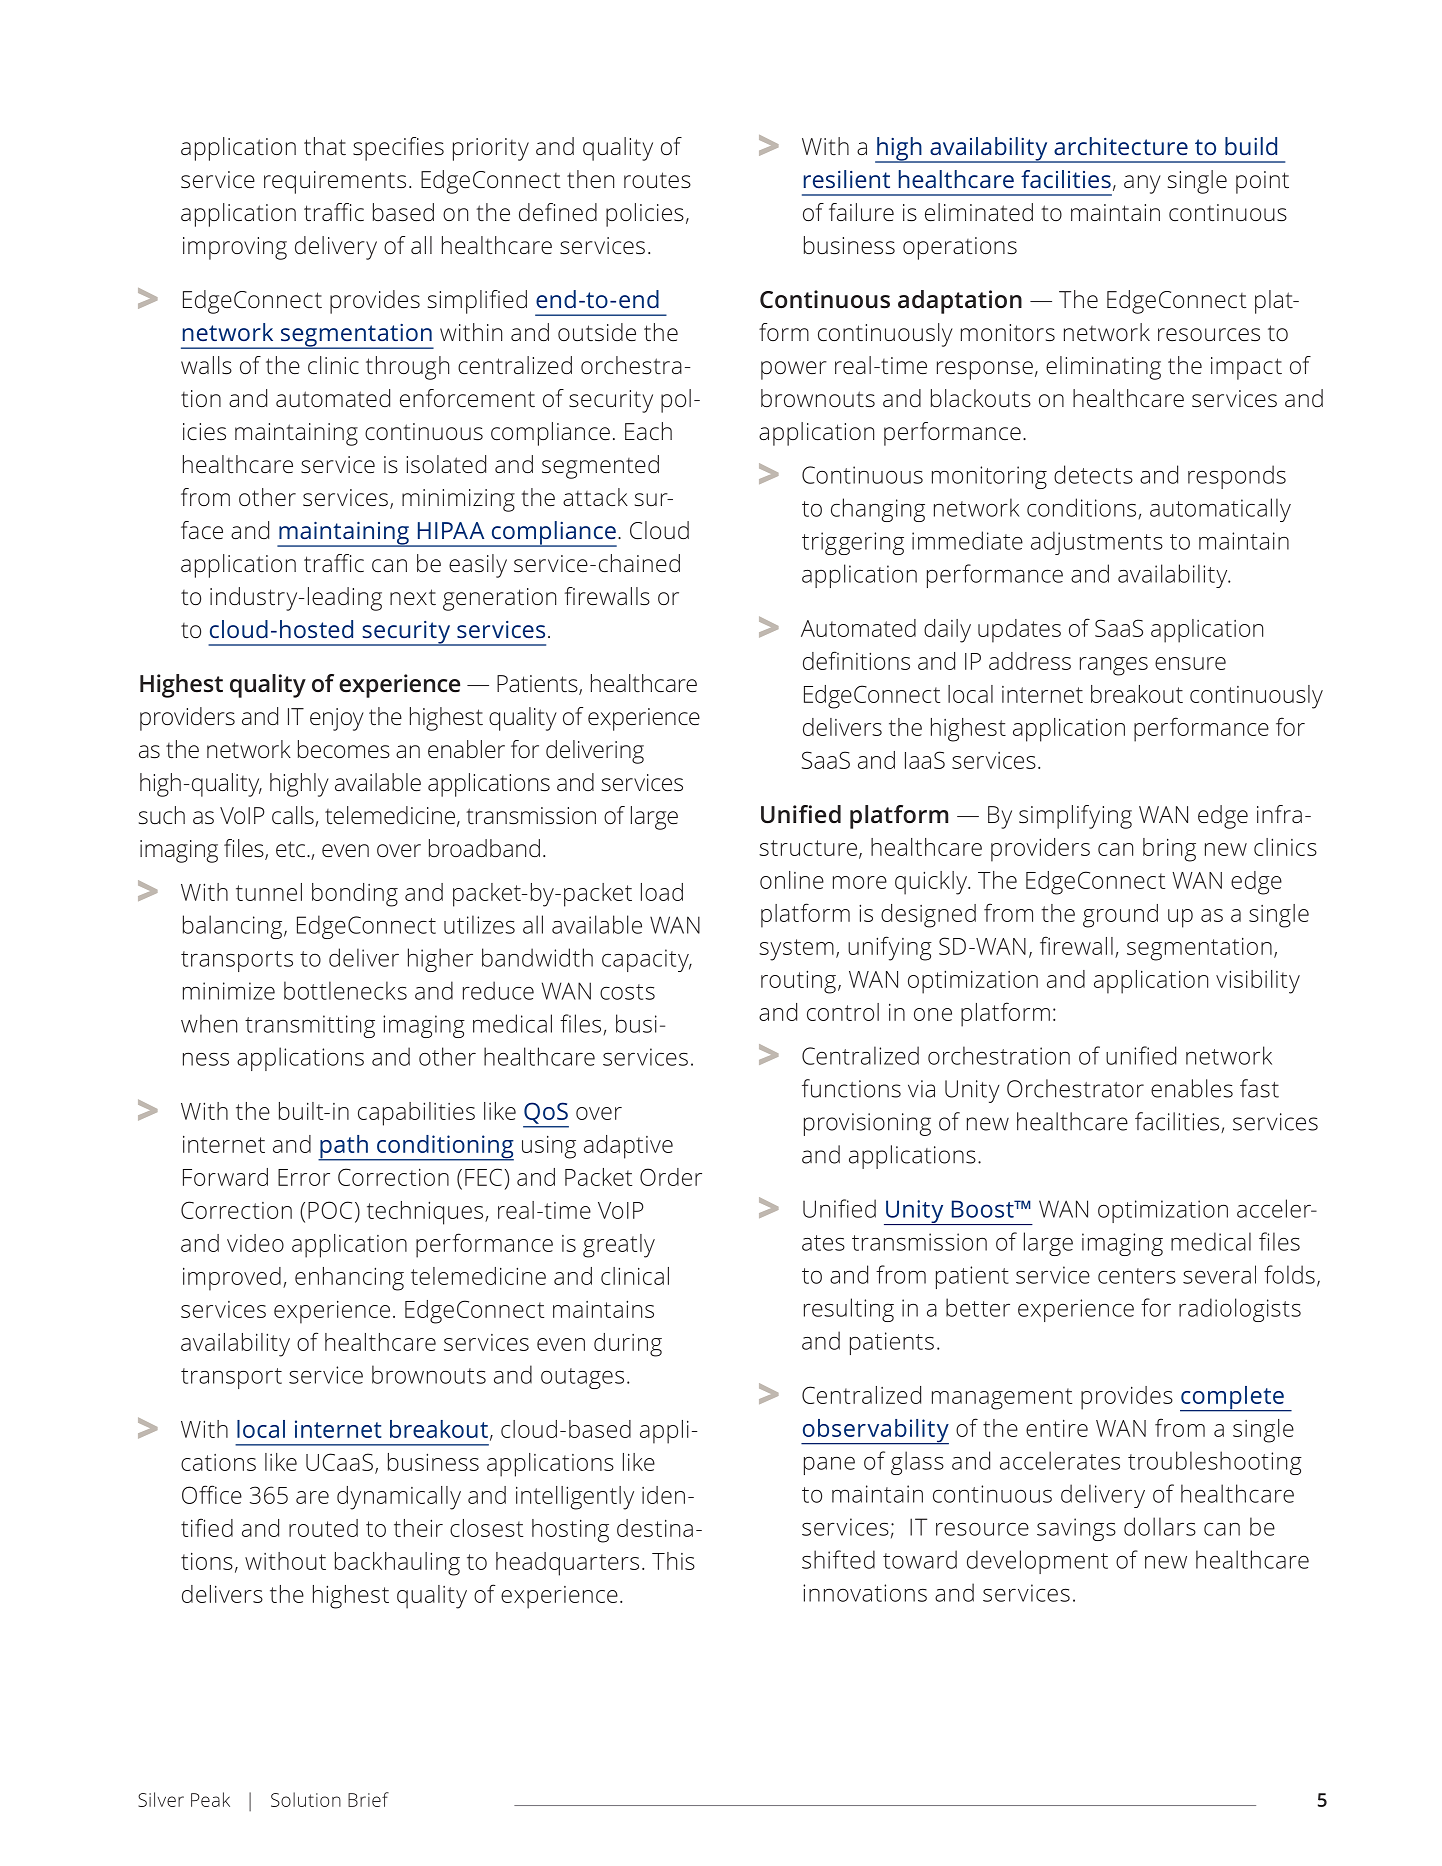  What do you see at coordinates (335, 182) in the page?
I see `requirements` at bounding box center [335, 182].
